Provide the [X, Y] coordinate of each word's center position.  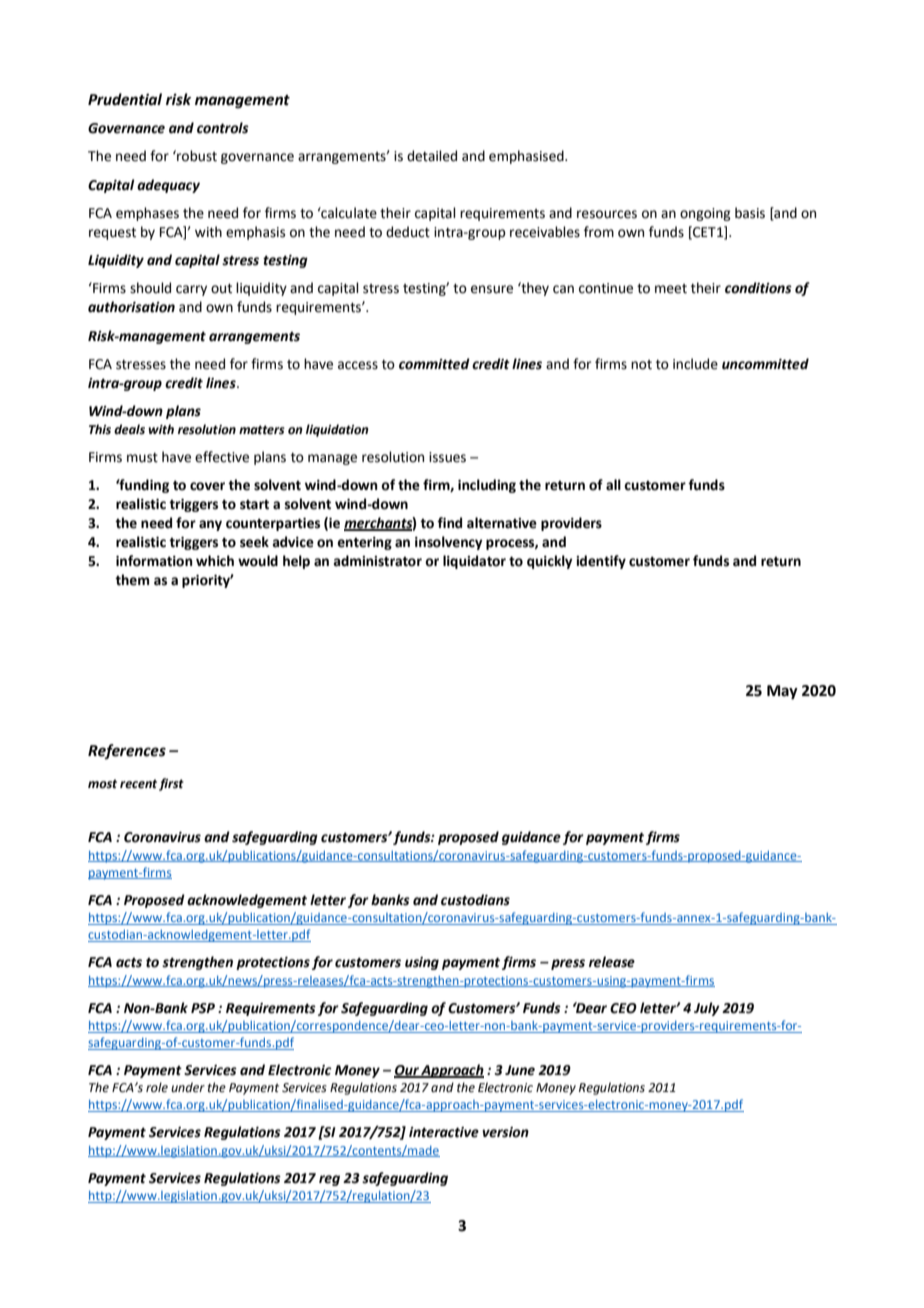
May [782, 692]
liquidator [474, 562]
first [171, 784]
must [142, 458]
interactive [444, 1132]
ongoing [705, 214]
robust [196, 156]
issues [447, 457]
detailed [432, 156]
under [188, 1087]
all [613, 485]
